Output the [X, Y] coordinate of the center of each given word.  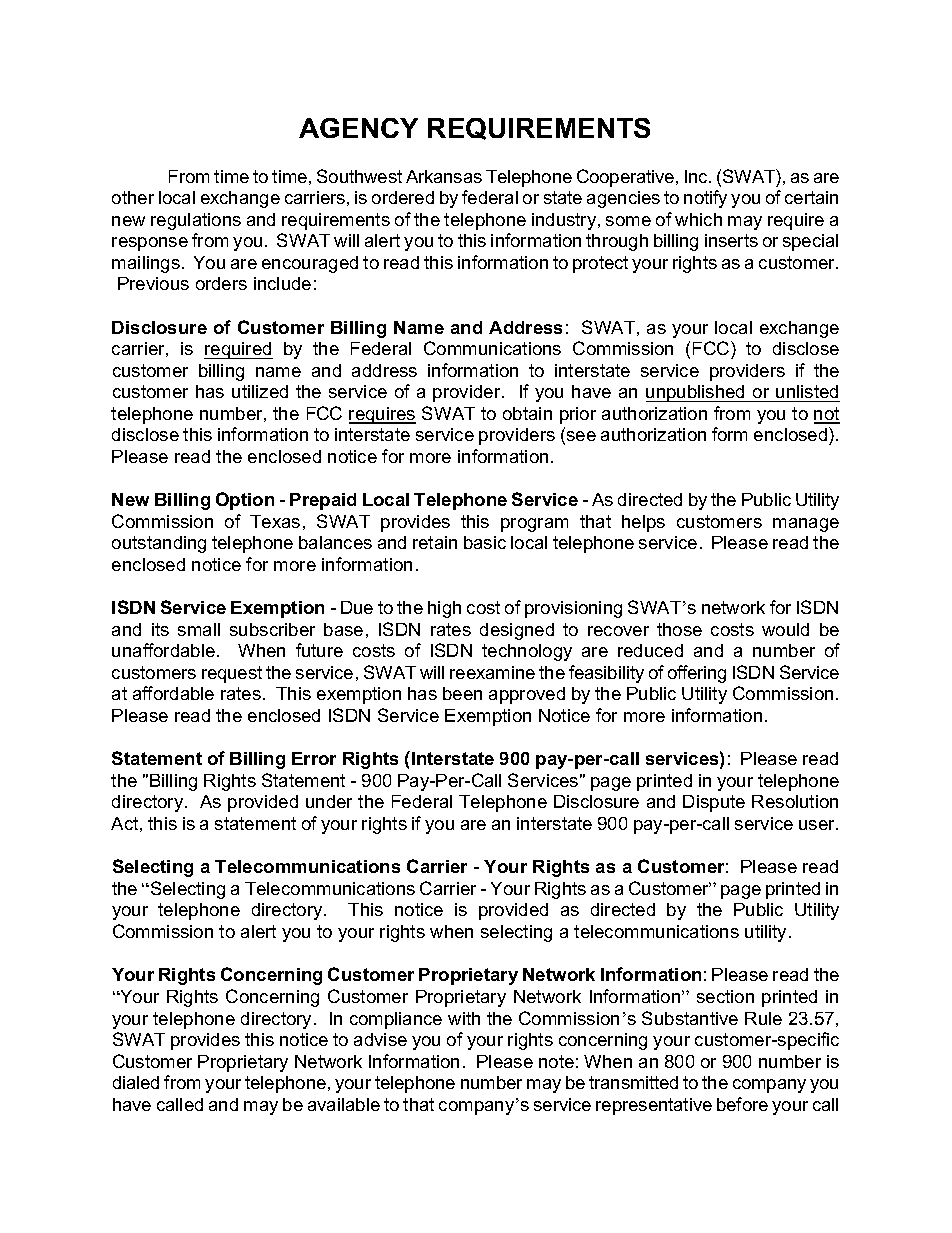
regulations [196, 221]
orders [221, 283]
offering [697, 674]
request [232, 674]
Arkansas [444, 176]
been [462, 693]
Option [245, 501]
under [329, 801]
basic [485, 542]
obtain [527, 413]
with [464, 1018]
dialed [136, 1082]
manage [806, 525]
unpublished [696, 393]
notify [705, 199]
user [818, 825]
